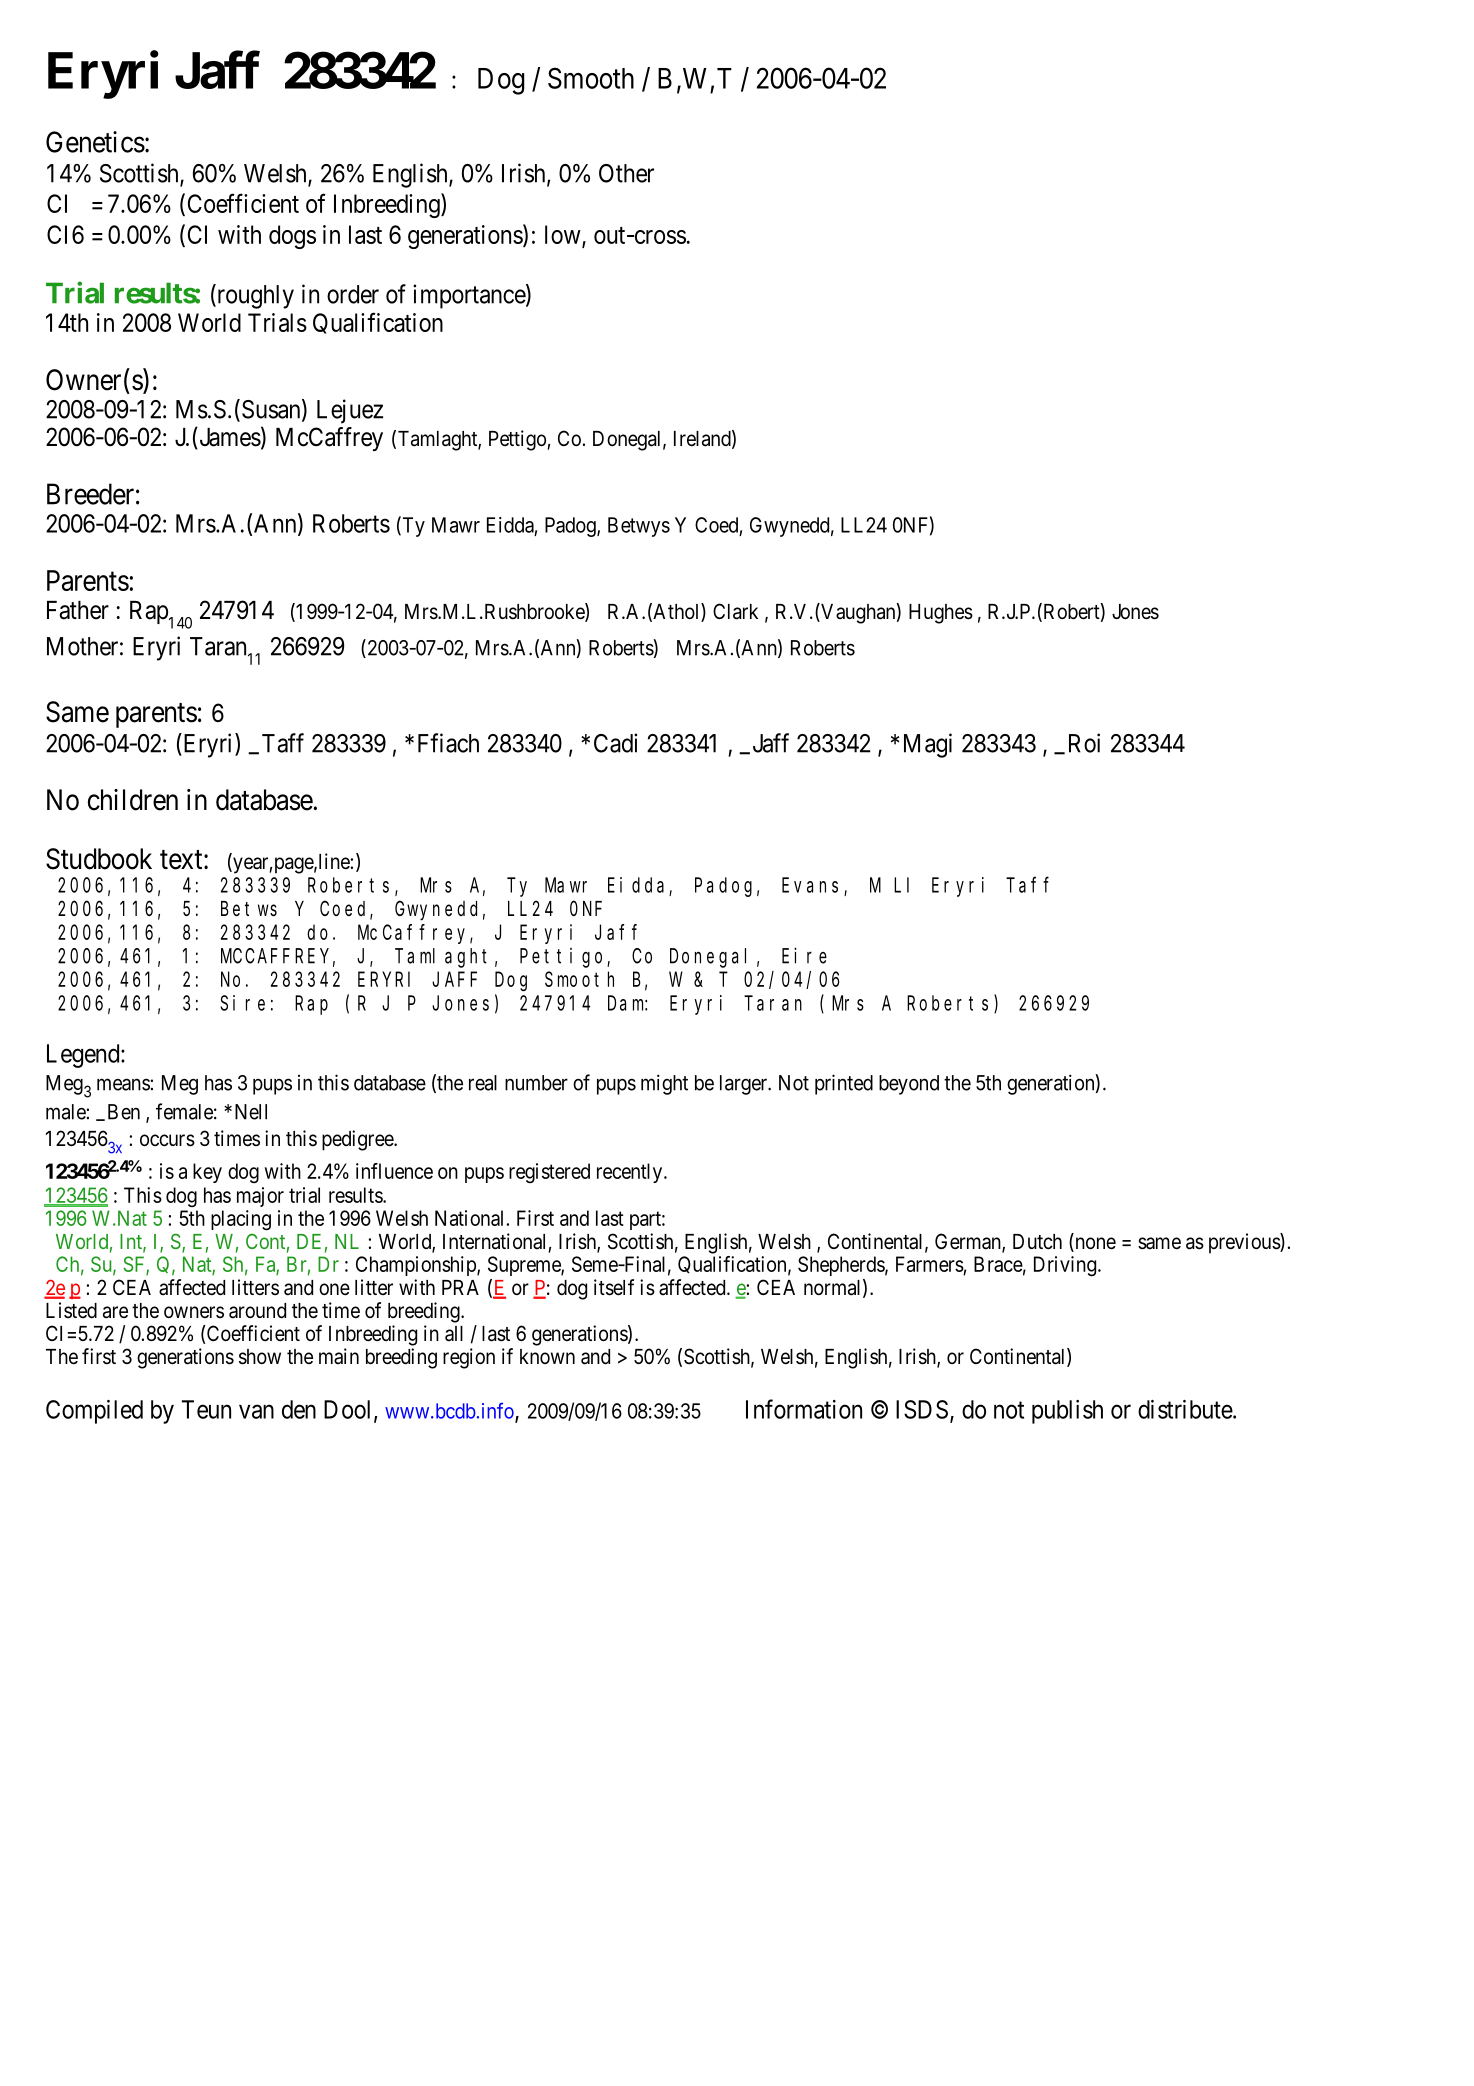 This screenshot has width=1474, height=2086. I want to click on publish, so click(1067, 1412).
